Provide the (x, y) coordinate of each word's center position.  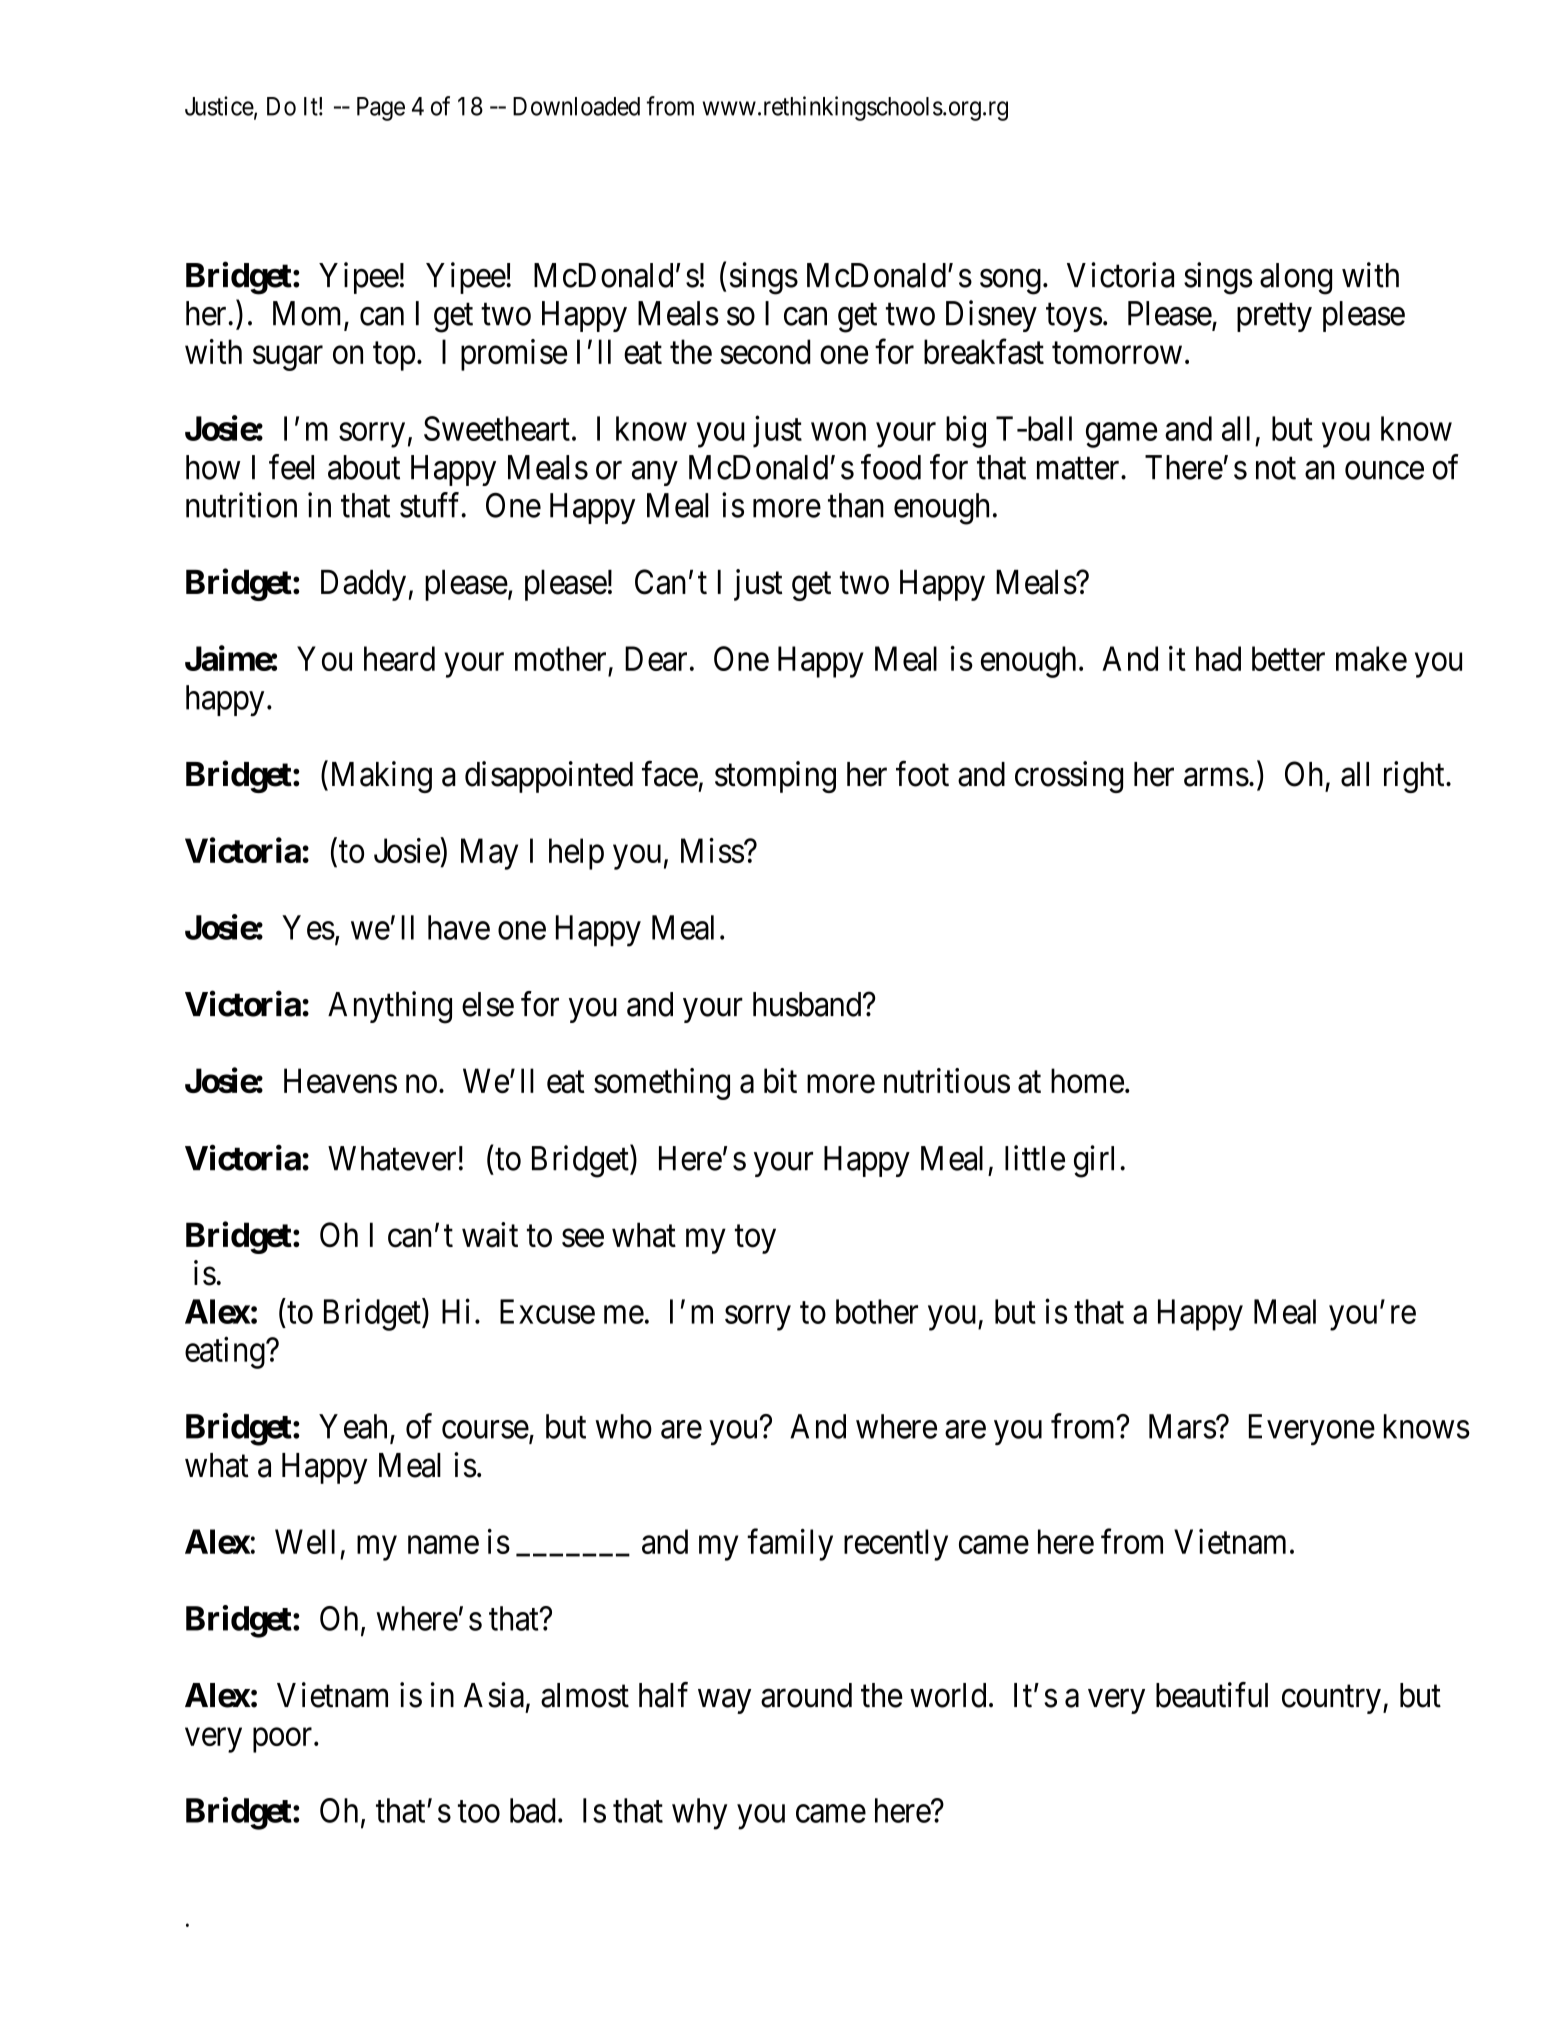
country (1331, 1699)
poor (284, 1740)
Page (381, 109)
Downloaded (576, 106)
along (1296, 279)
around (806, 1695)
